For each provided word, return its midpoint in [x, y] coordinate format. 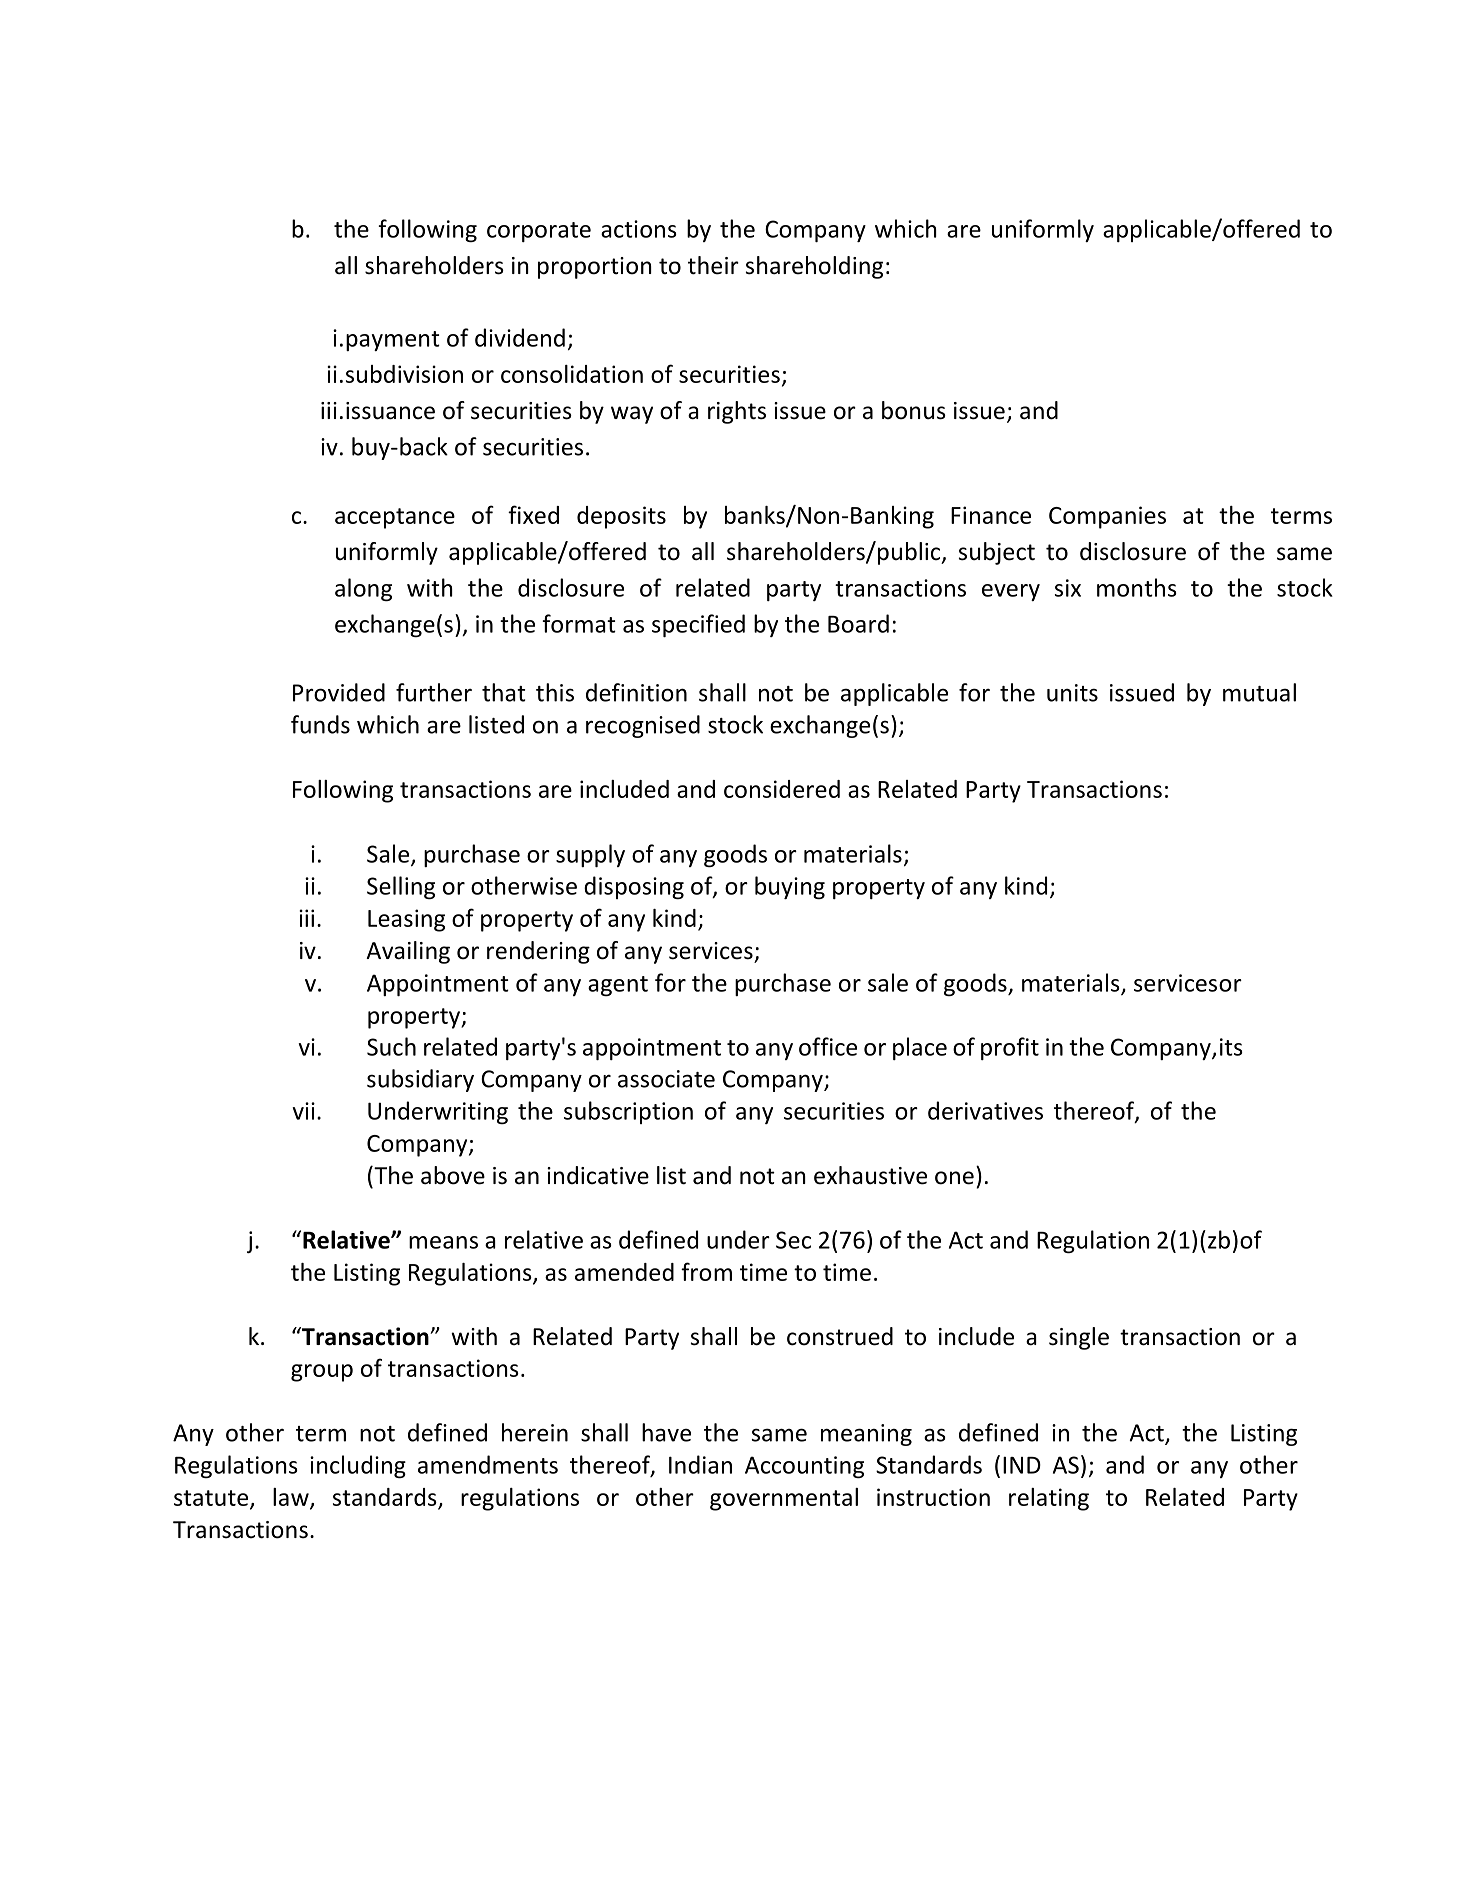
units [1072, 693]
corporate [539, 232]
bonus [914, 410]
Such [391, 1046]
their [713, 265]
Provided [339, 692]
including [358, 1466]
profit [1010, 1048]
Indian [700, 1464]
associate [666, 1079]
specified [698, 625]
